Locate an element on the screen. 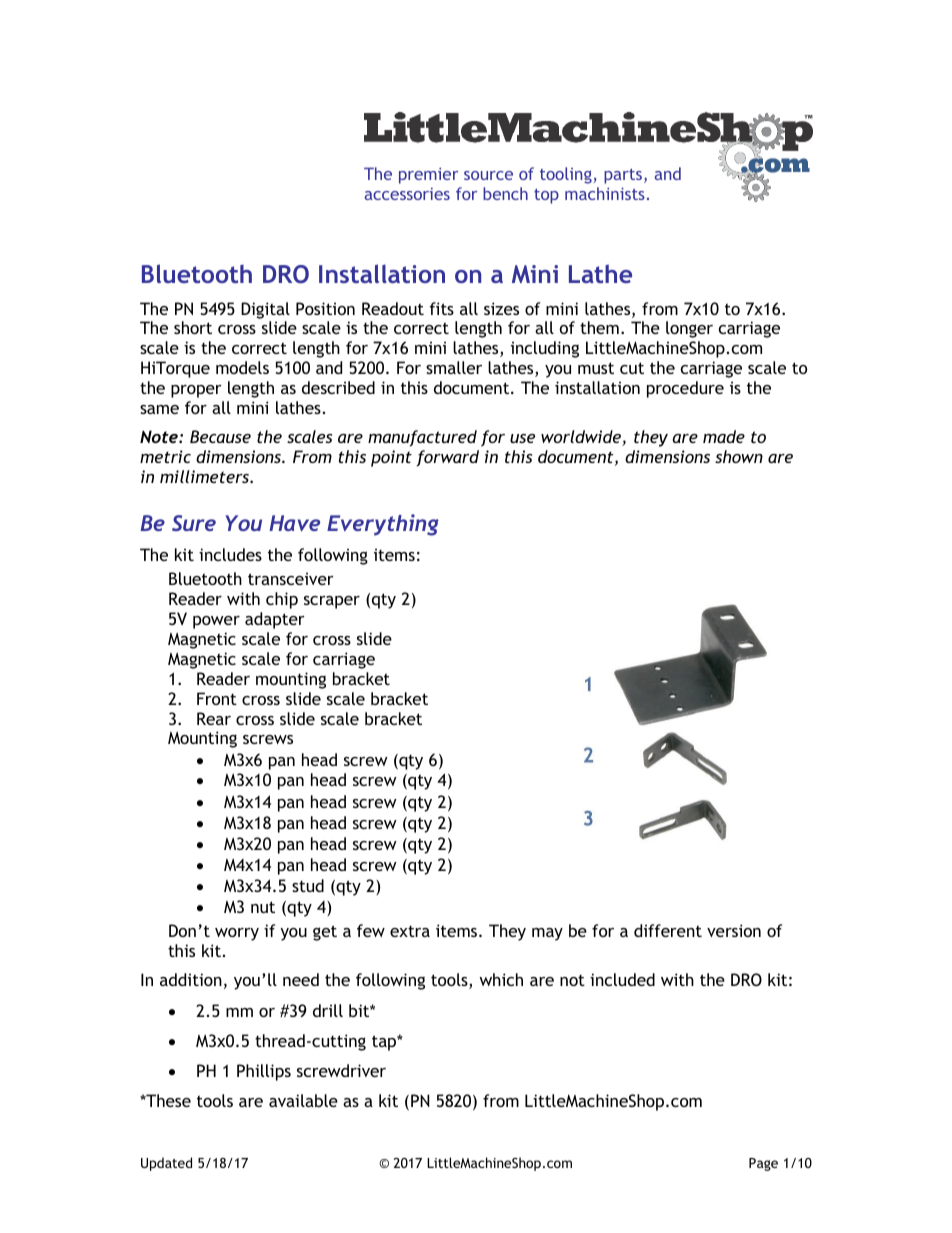 Image resolution: width=952 pixels, height=1233 pixels. source is located at coordinates (488, 175).
